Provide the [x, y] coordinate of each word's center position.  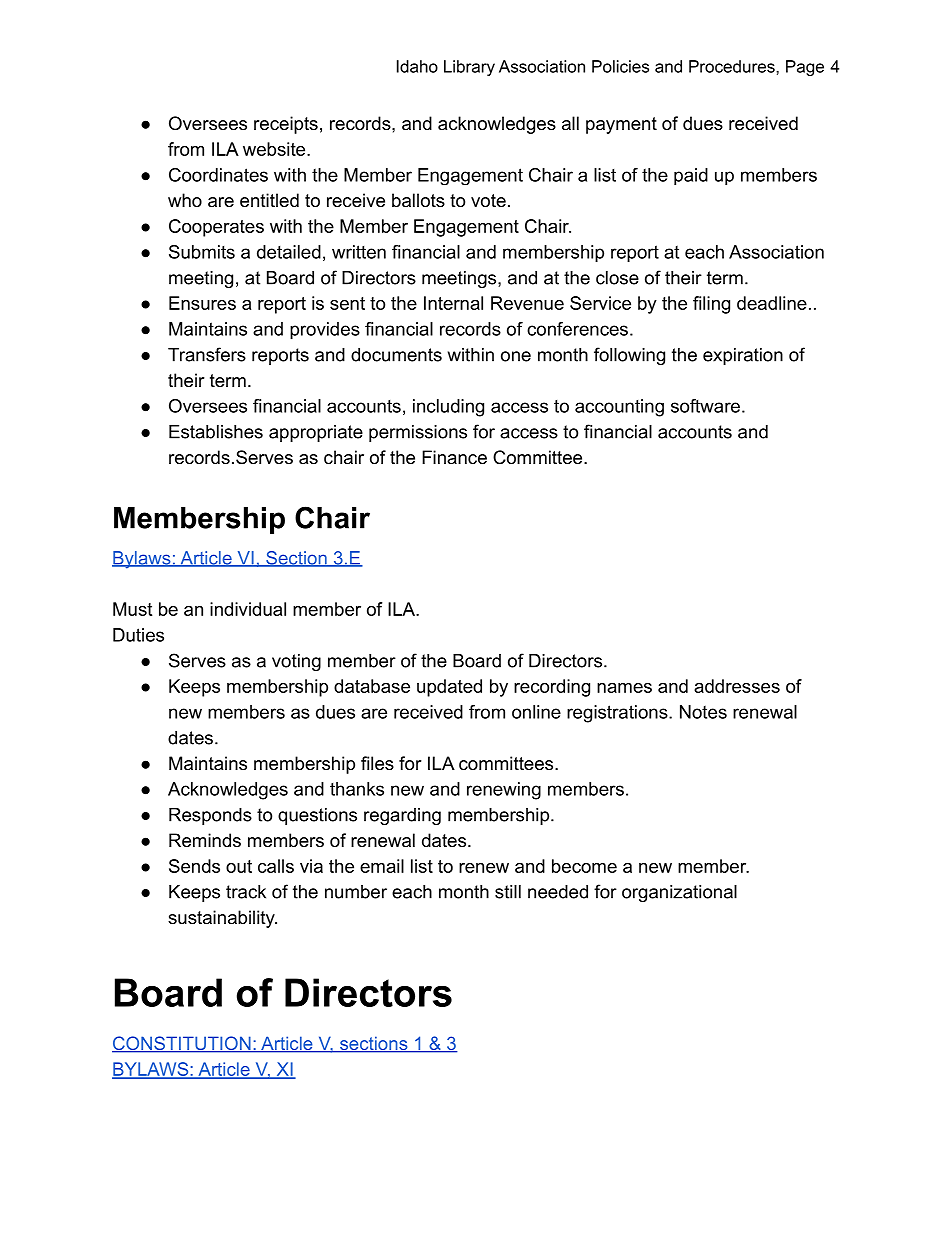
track [246, 892]
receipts [286, 125]
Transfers [207, 354]
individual [248, 609]
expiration [743, 356]
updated [449, 688]
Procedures [733, 66]
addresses [737, 686]
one [516, 356]
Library [469, 68]
